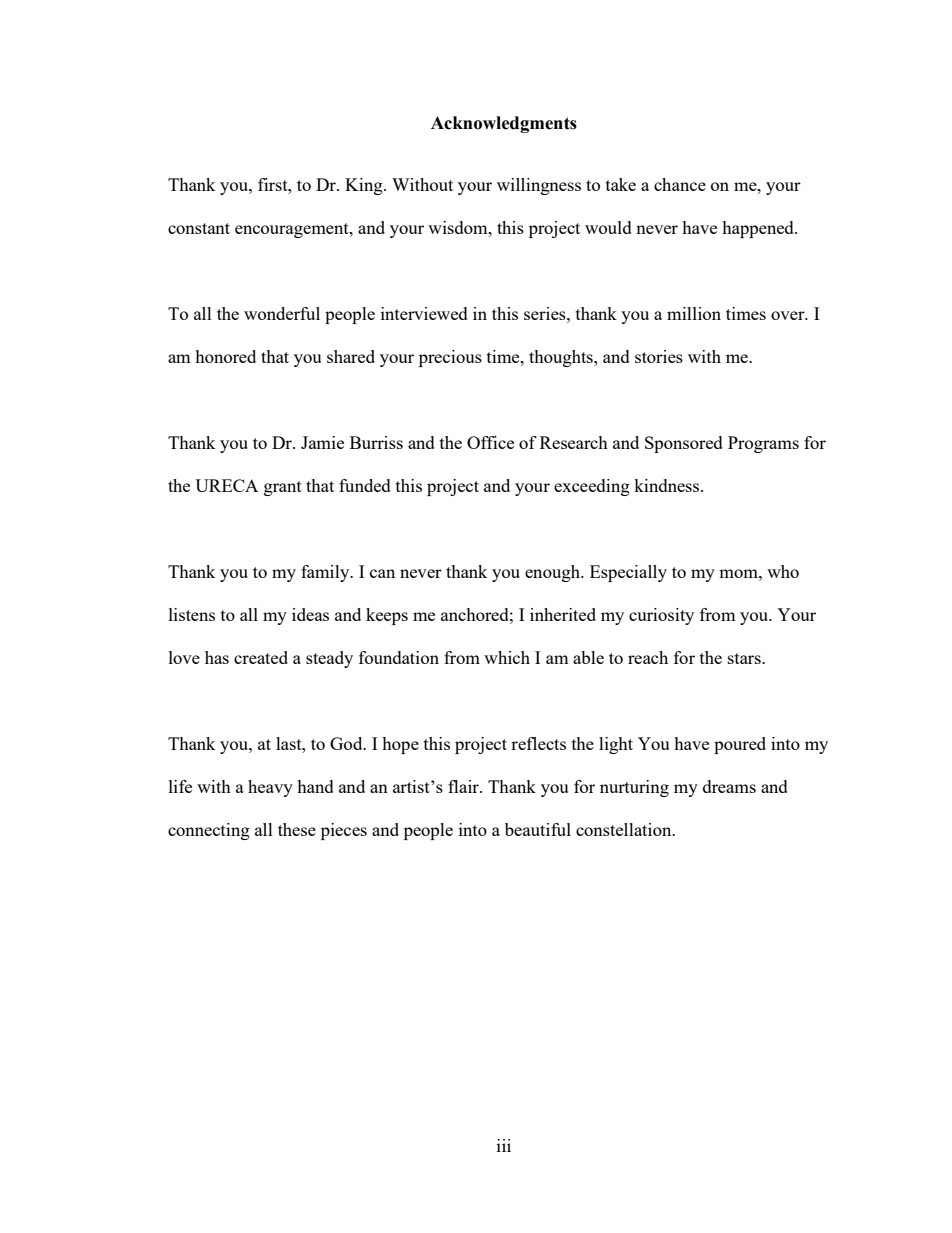  Describe the element at coordinates (625, 829) in the page. I see `constellation` at that location.
